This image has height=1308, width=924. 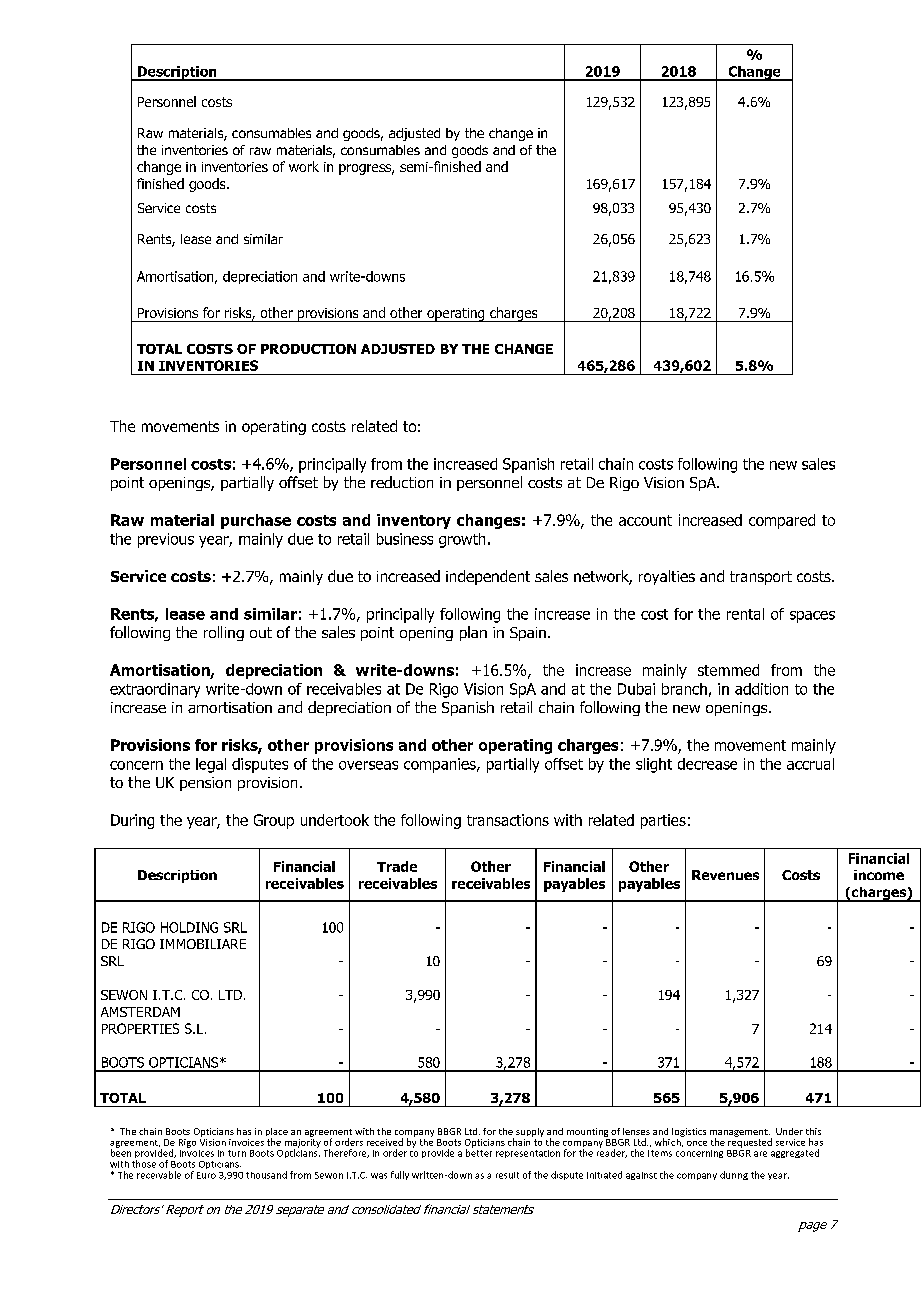 What do you see at coordinates (479, 1152) in the image?
I see `better` at bounding box center [479, 1152].
